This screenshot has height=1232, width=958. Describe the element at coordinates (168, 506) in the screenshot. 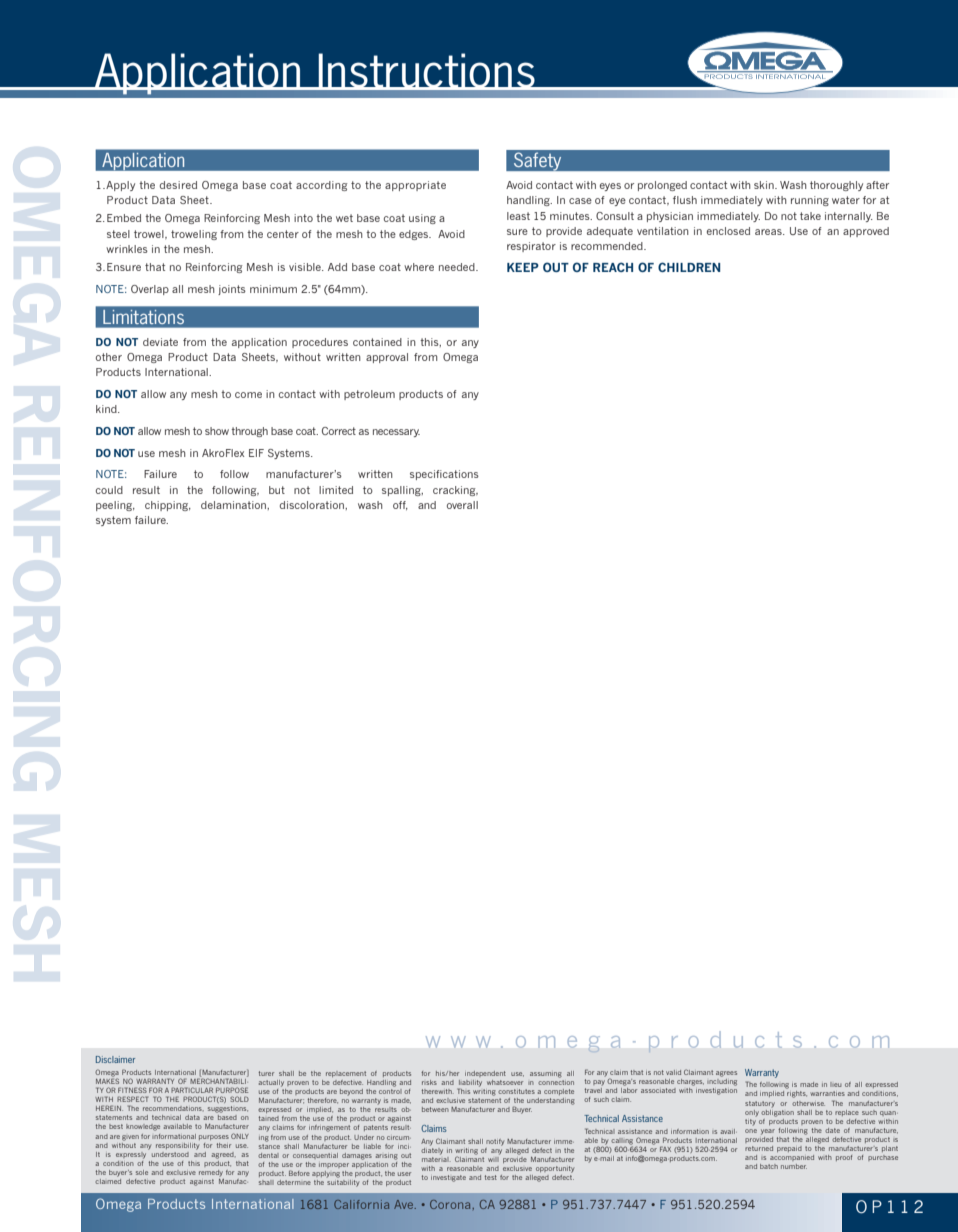

I see `chipping` at that location.
